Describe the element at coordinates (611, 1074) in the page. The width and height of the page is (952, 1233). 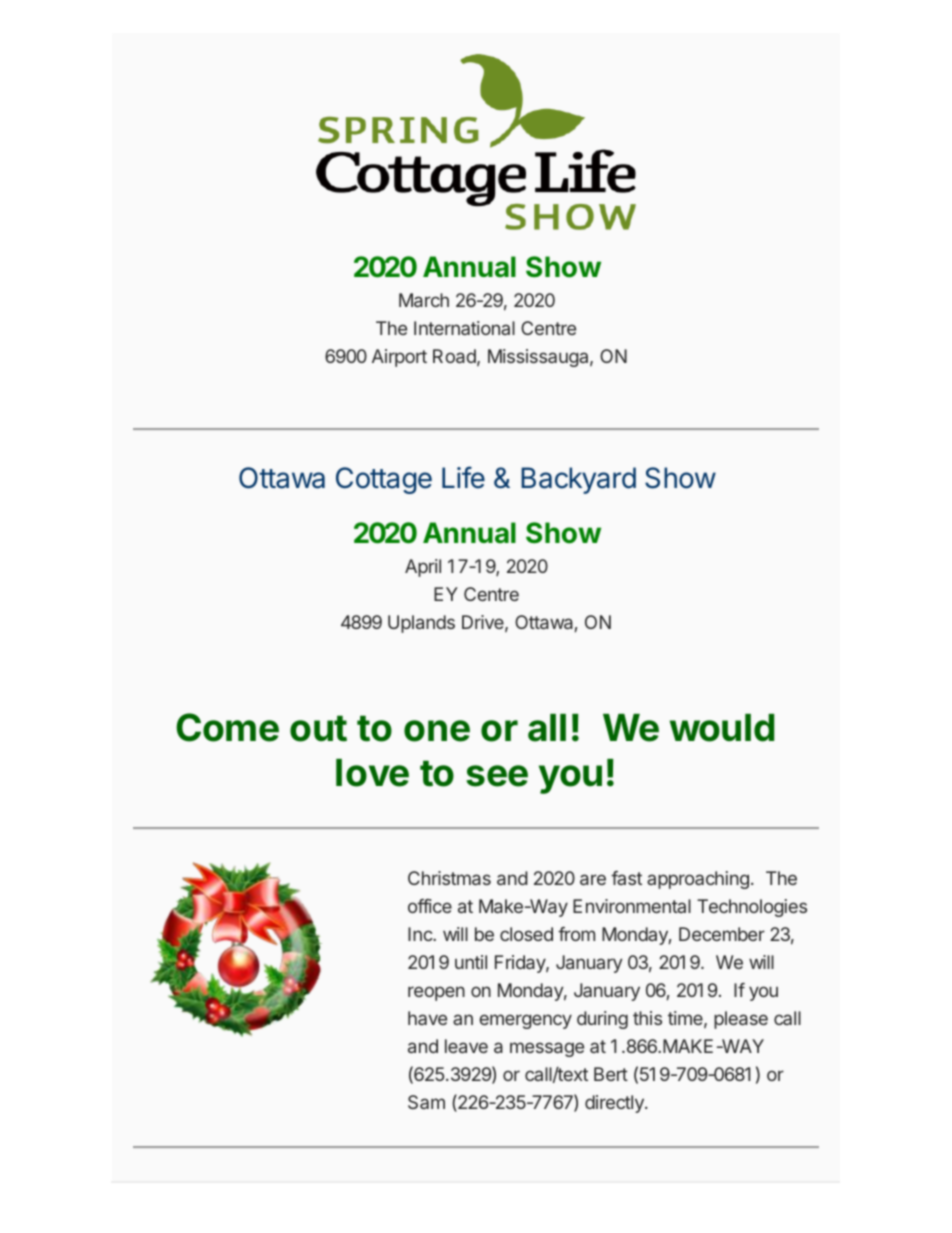
I see `Bert` at that location.
